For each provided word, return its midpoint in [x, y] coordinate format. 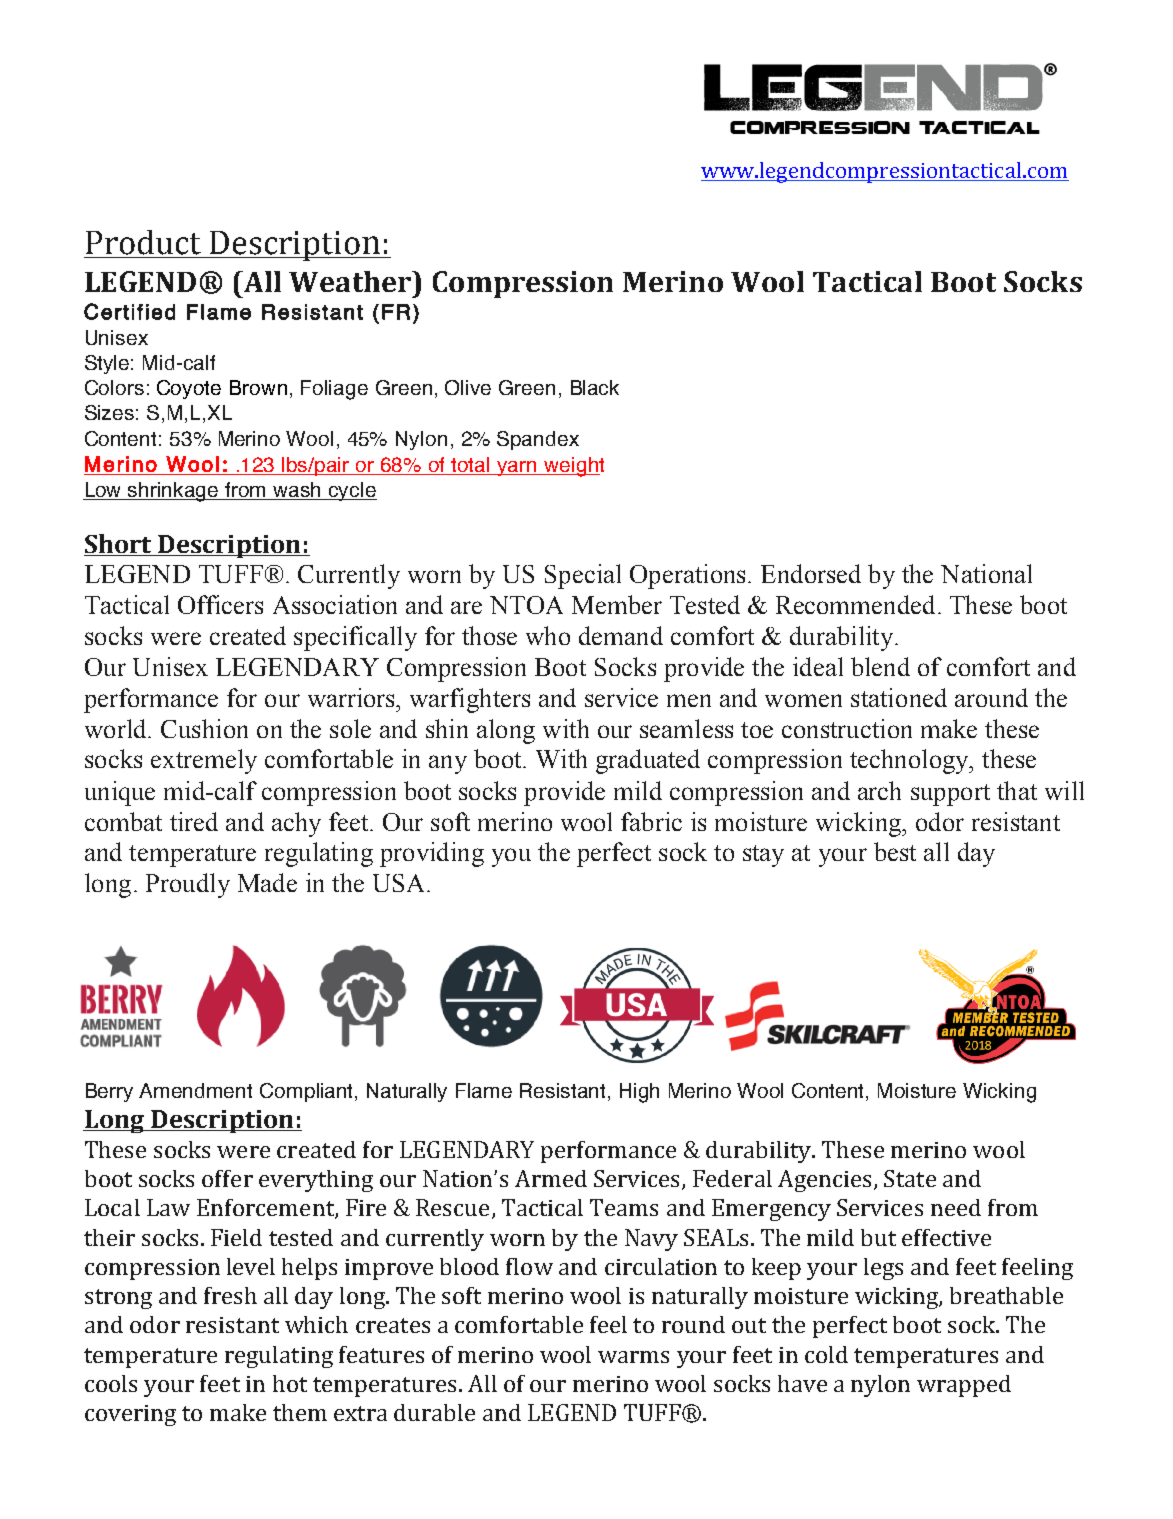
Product [143, 242]
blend [880, 666]
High [639, 1093]
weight [573, 467]
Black [595, 387]
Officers [220, 604]
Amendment [195, 1090]
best [895, 851]
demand [621, 635]
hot [290, 1383]
